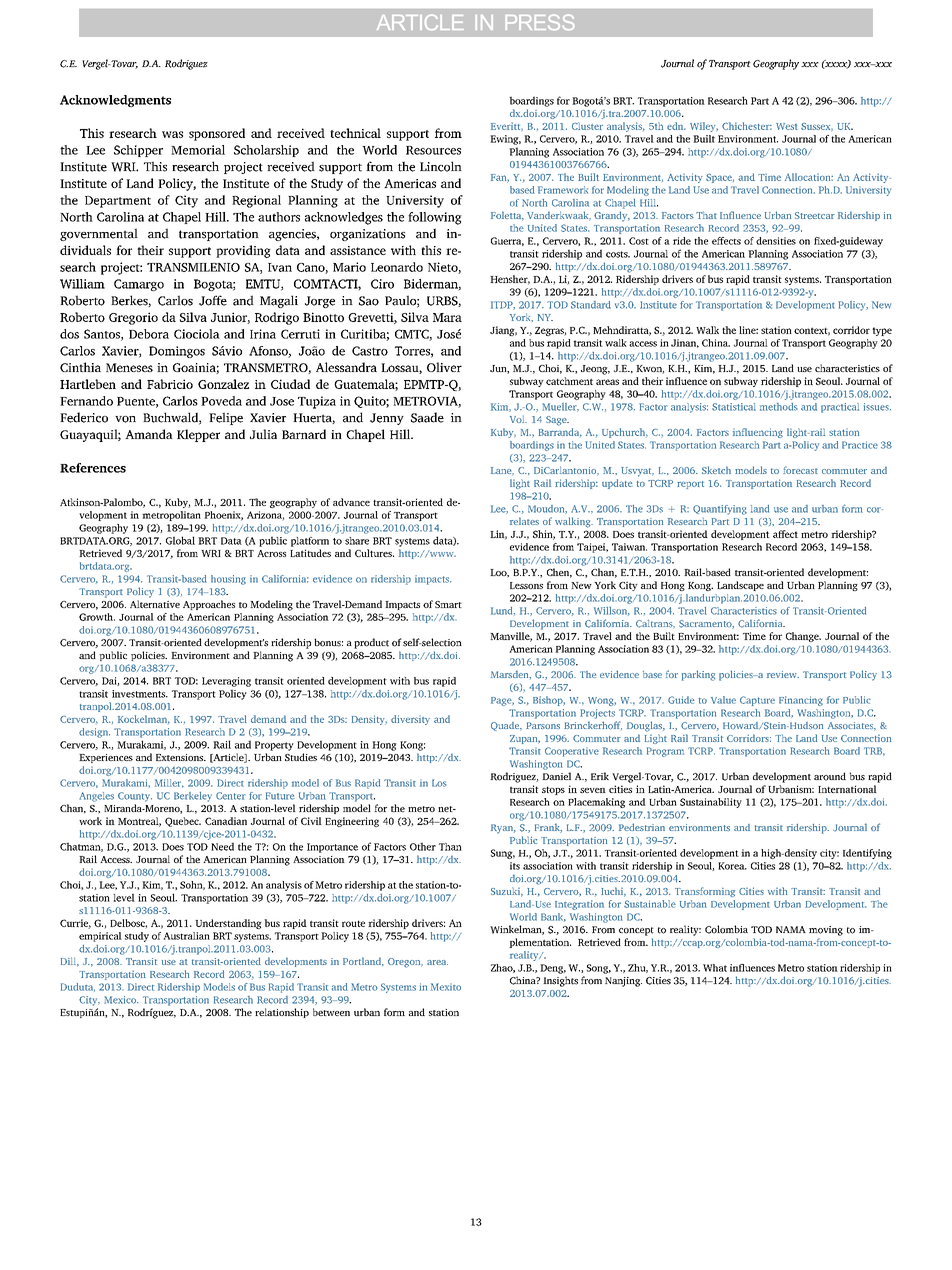 The image size is (952, 1270). What do you see at coordinates (149, 434) in the screenshot?
I see `Amanda` at bounding box center [149, 434].
